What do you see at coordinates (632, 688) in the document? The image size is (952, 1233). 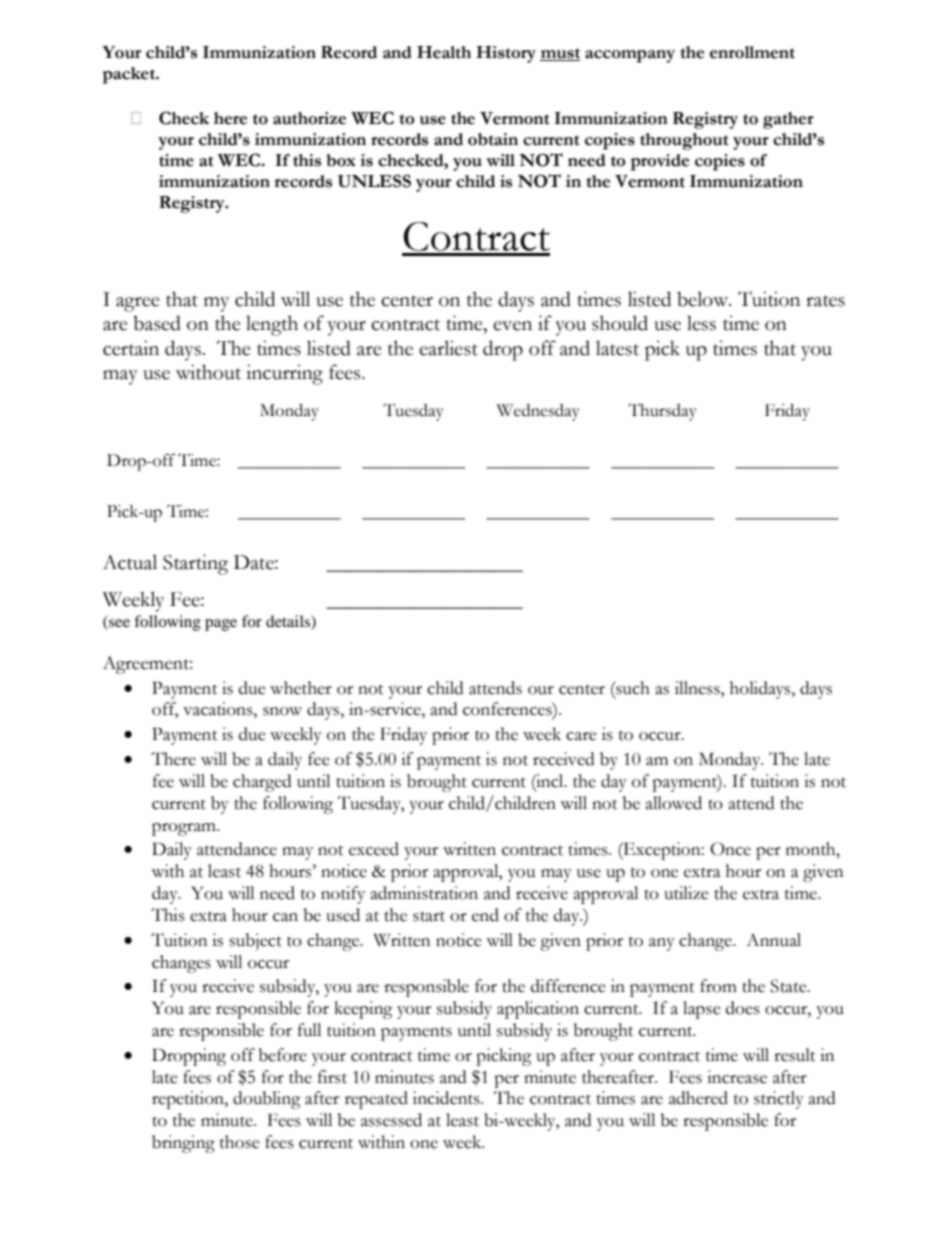 I see `such` at bounding box center [632, 688].
